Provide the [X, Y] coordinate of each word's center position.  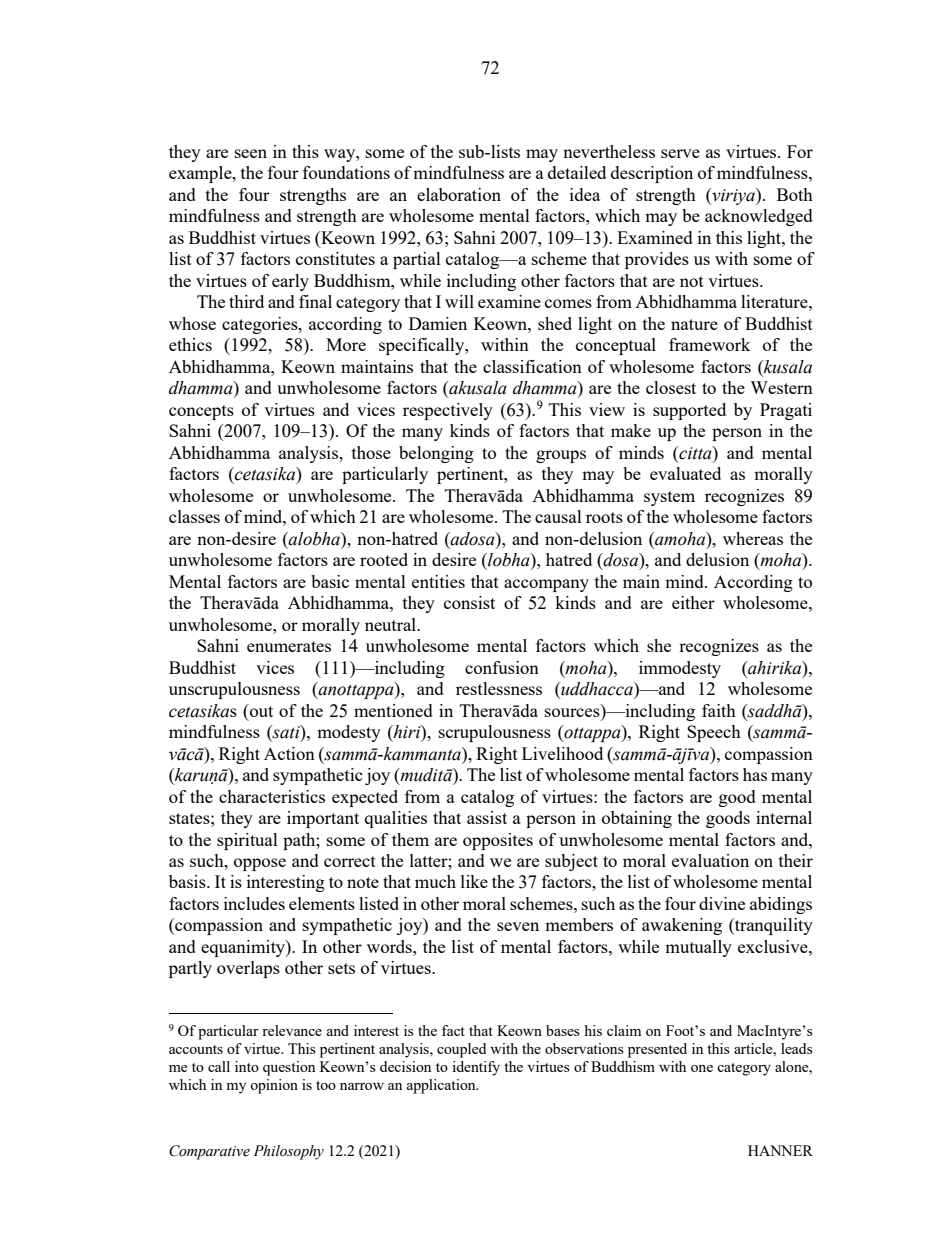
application [442, 1086]
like [474, 881]
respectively [448, 411]
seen [251, 153]
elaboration [459, 194]
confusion [502, 667]
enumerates [289, 646]
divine [722, 903]
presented [657, 1050]
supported [689, 411]
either [693, 602]
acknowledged [759, 217]
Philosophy [288, 1152]
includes [254, 903]
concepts [201, 412]
